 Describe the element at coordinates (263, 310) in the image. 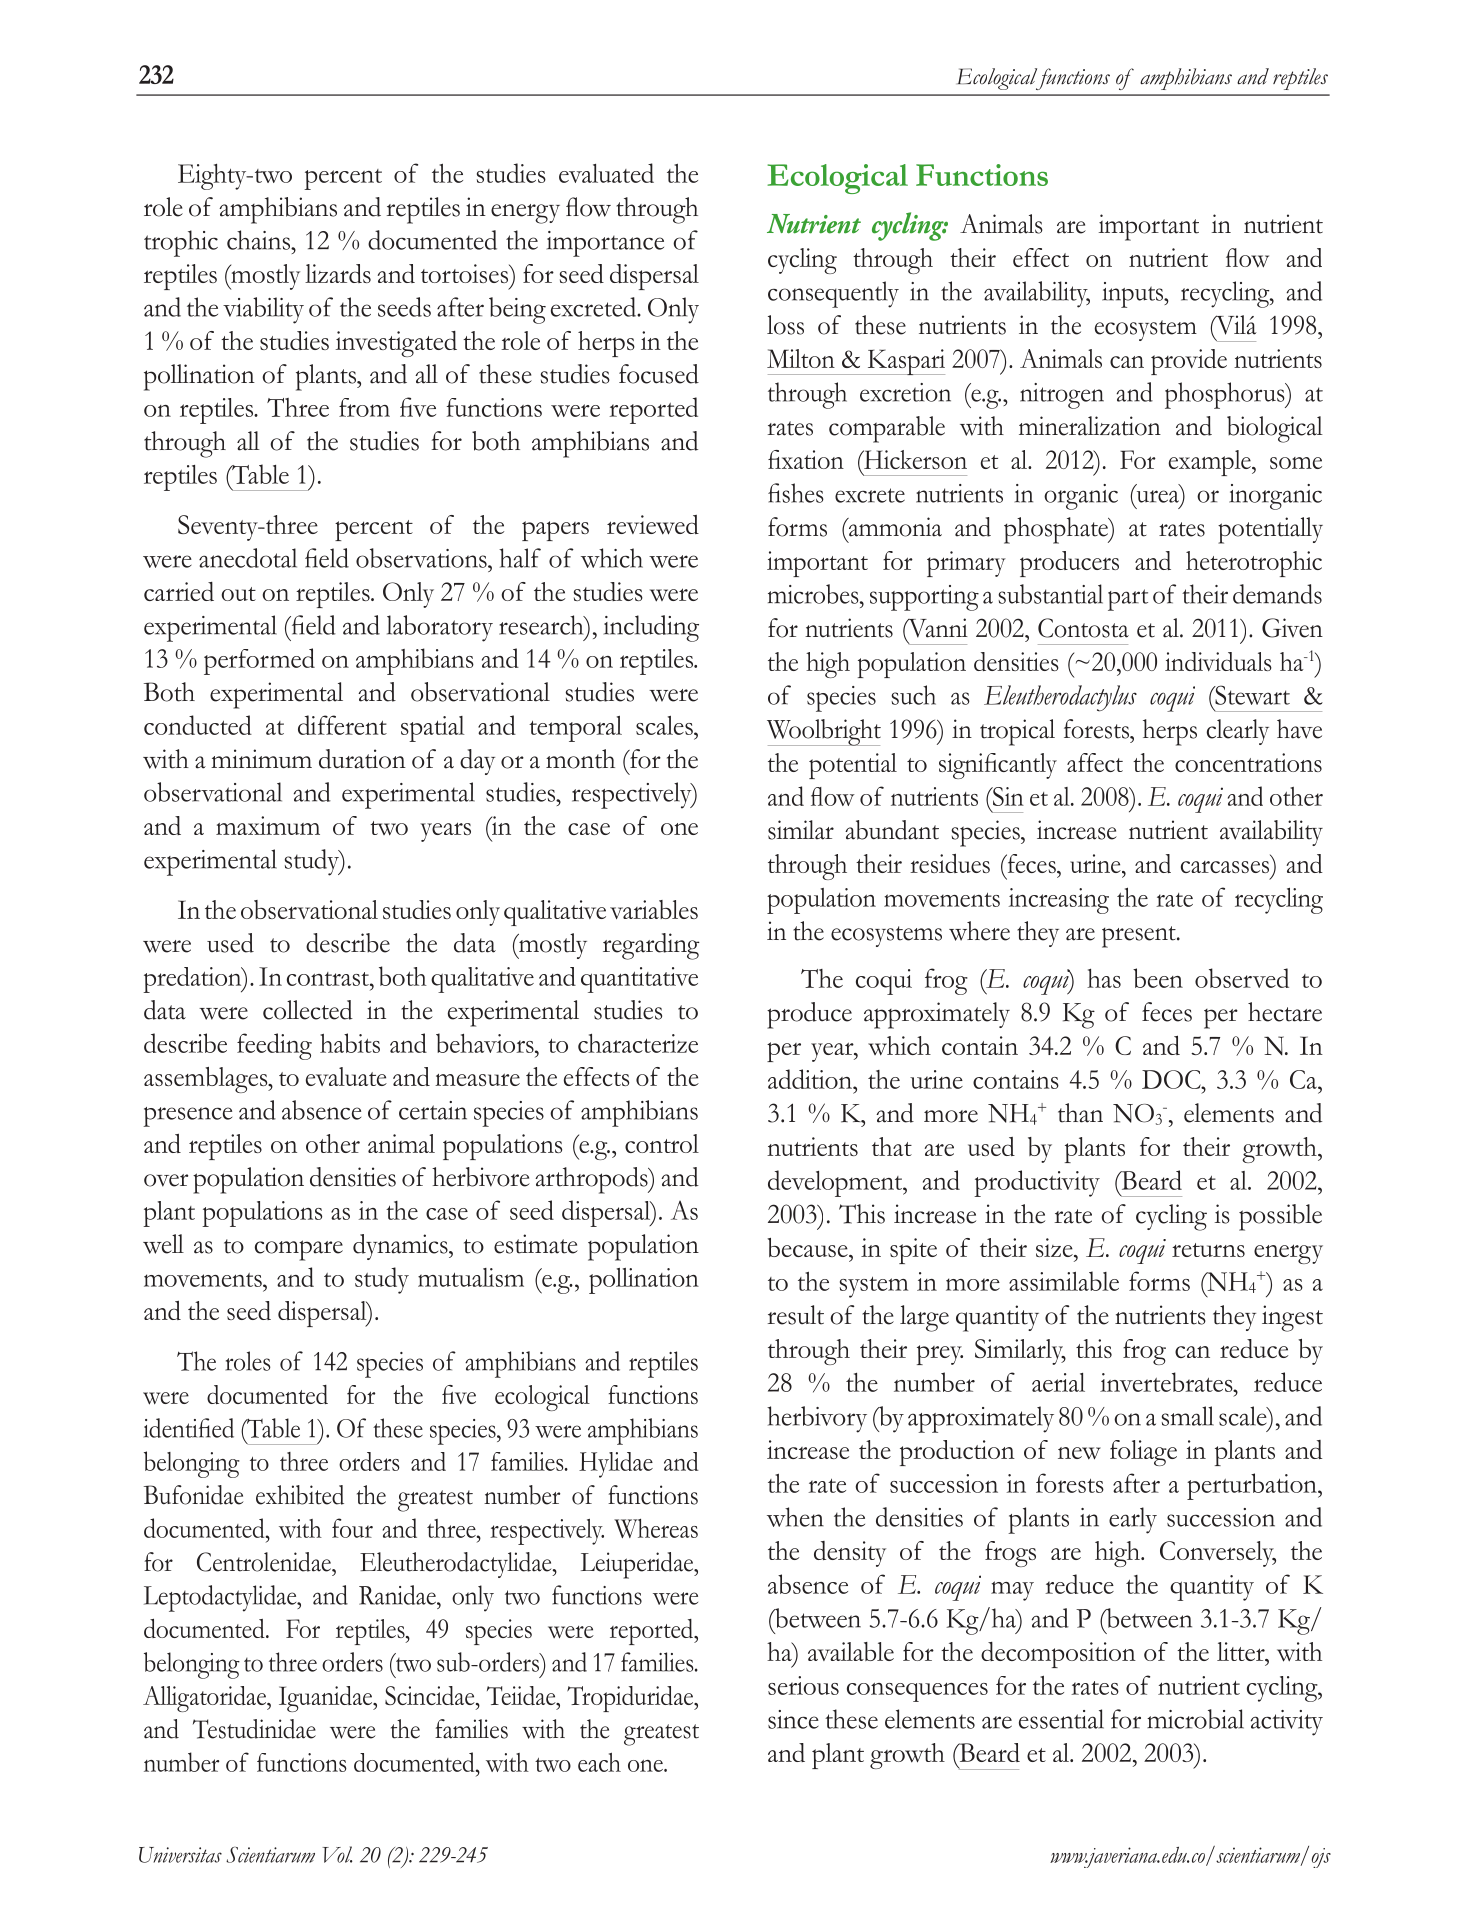

I see `viability` at that location.
